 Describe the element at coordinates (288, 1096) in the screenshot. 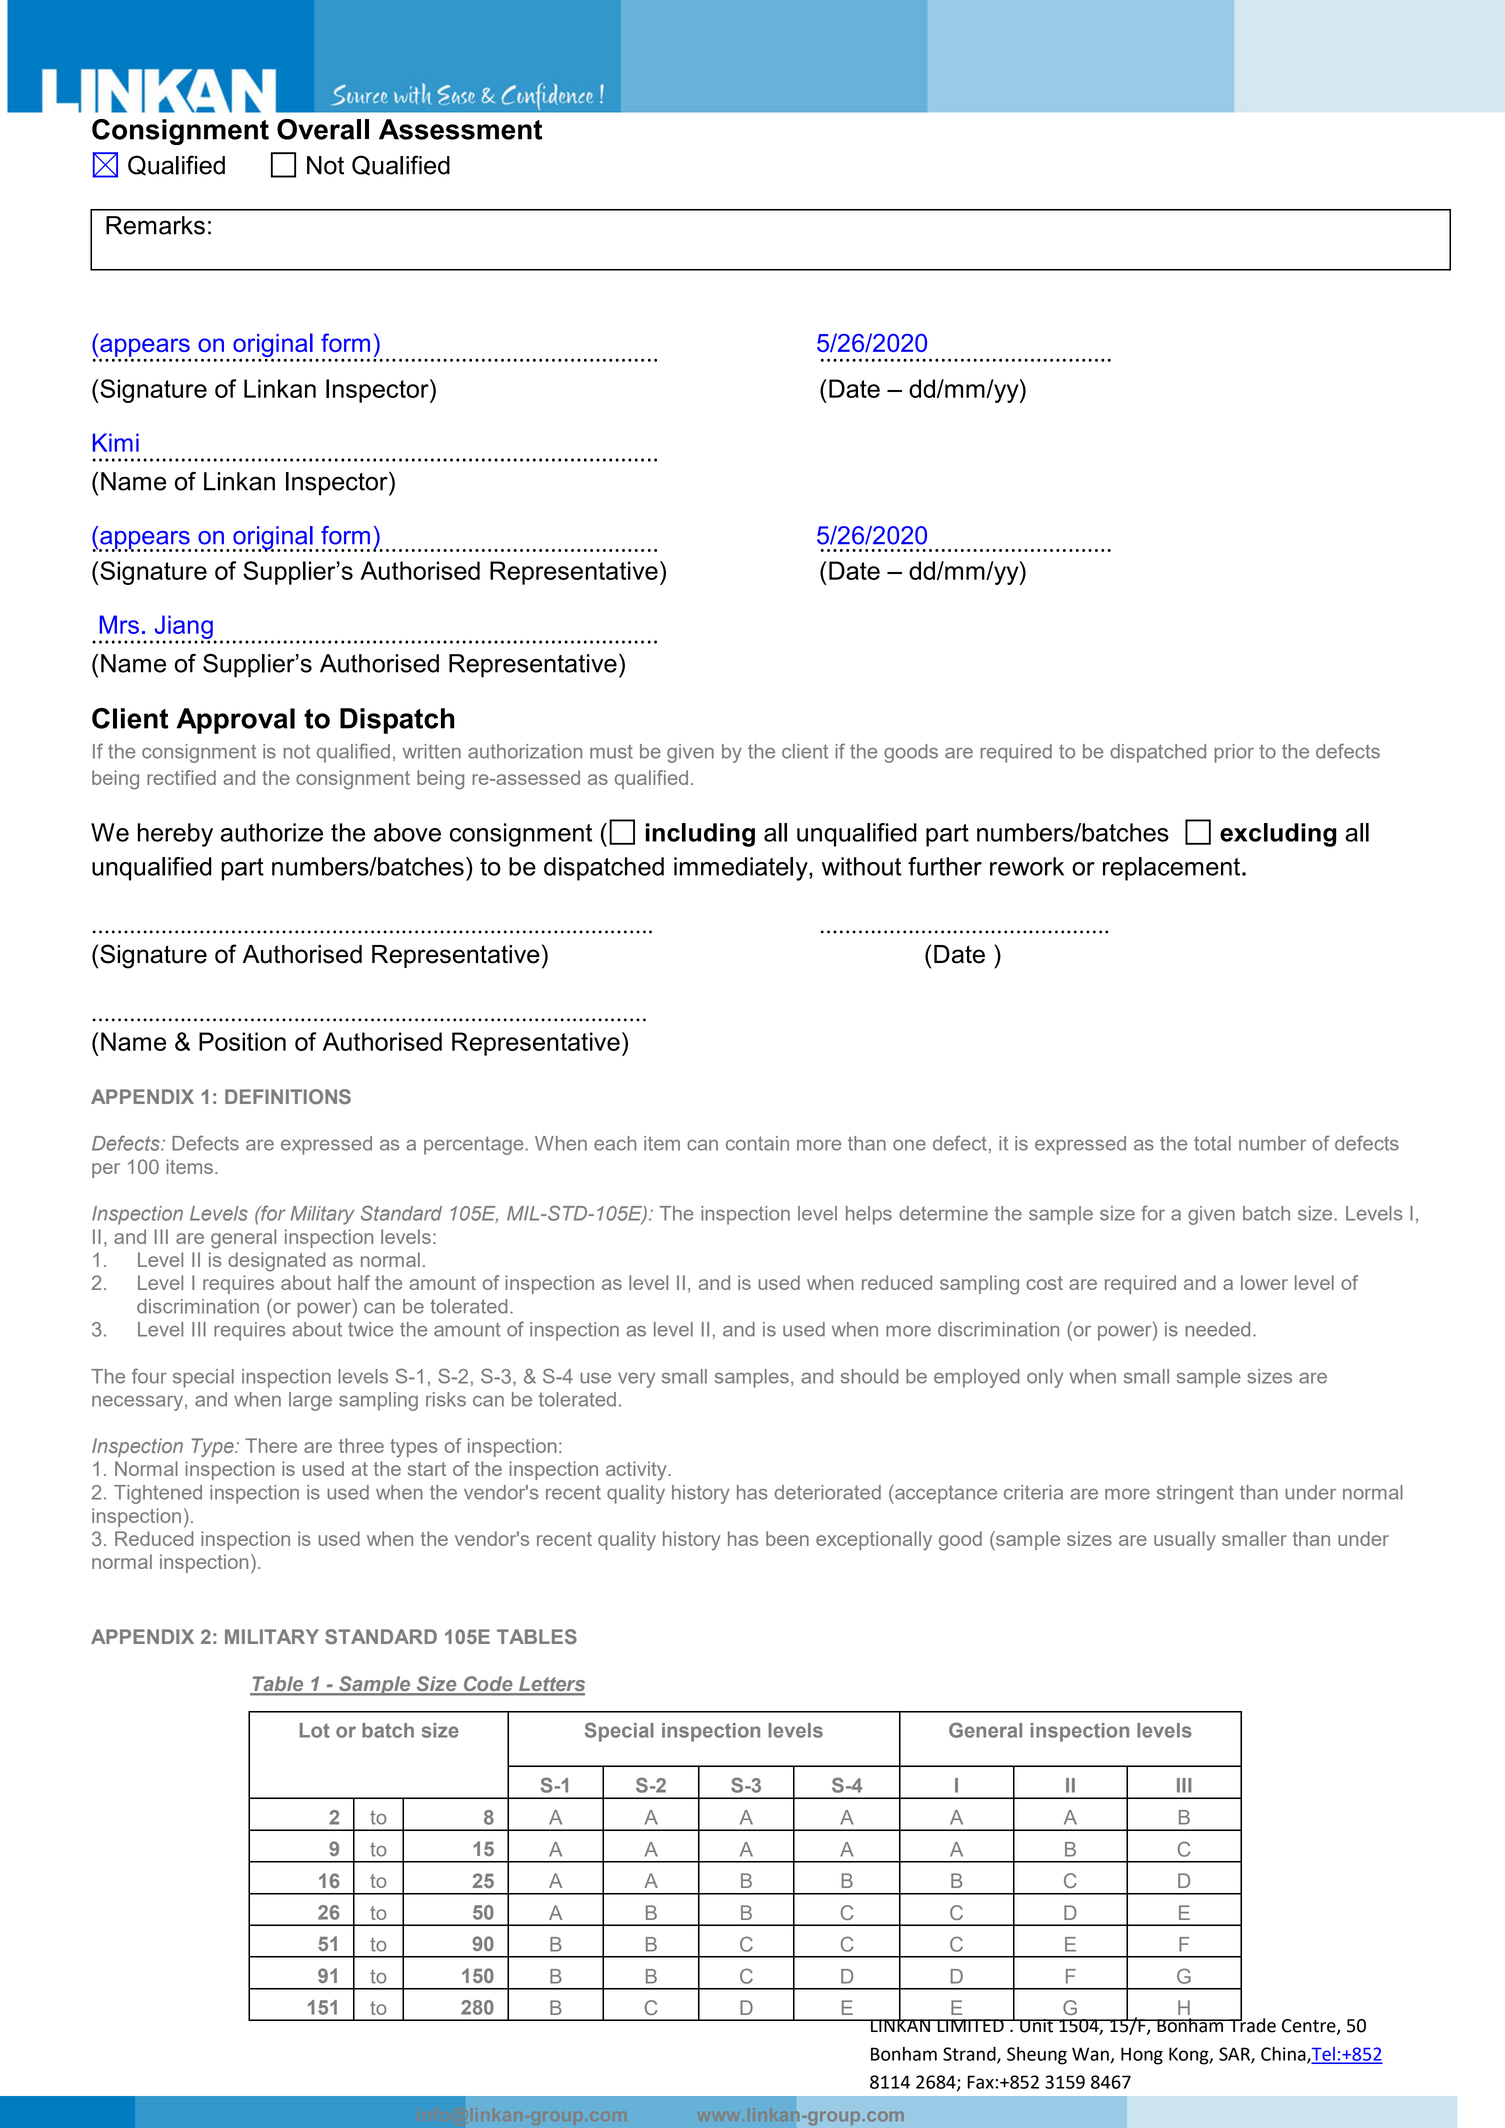

I see `DEFINITIONS` at that location.
